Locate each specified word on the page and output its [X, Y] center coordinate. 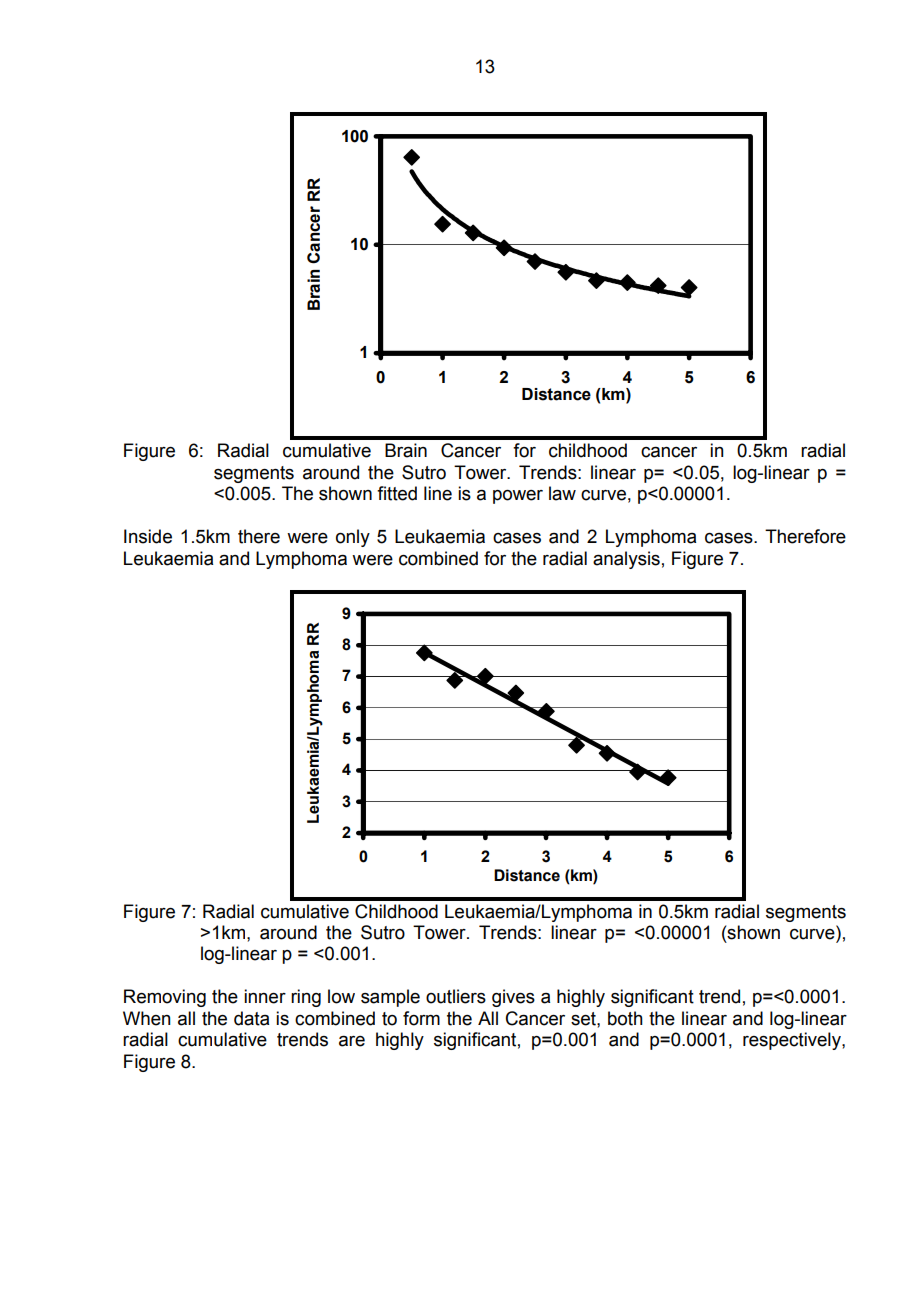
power [518, 497]
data [251, 1018]
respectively [793, 1041]
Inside [148, 536]
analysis [626, 560]
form [421, 1018]
